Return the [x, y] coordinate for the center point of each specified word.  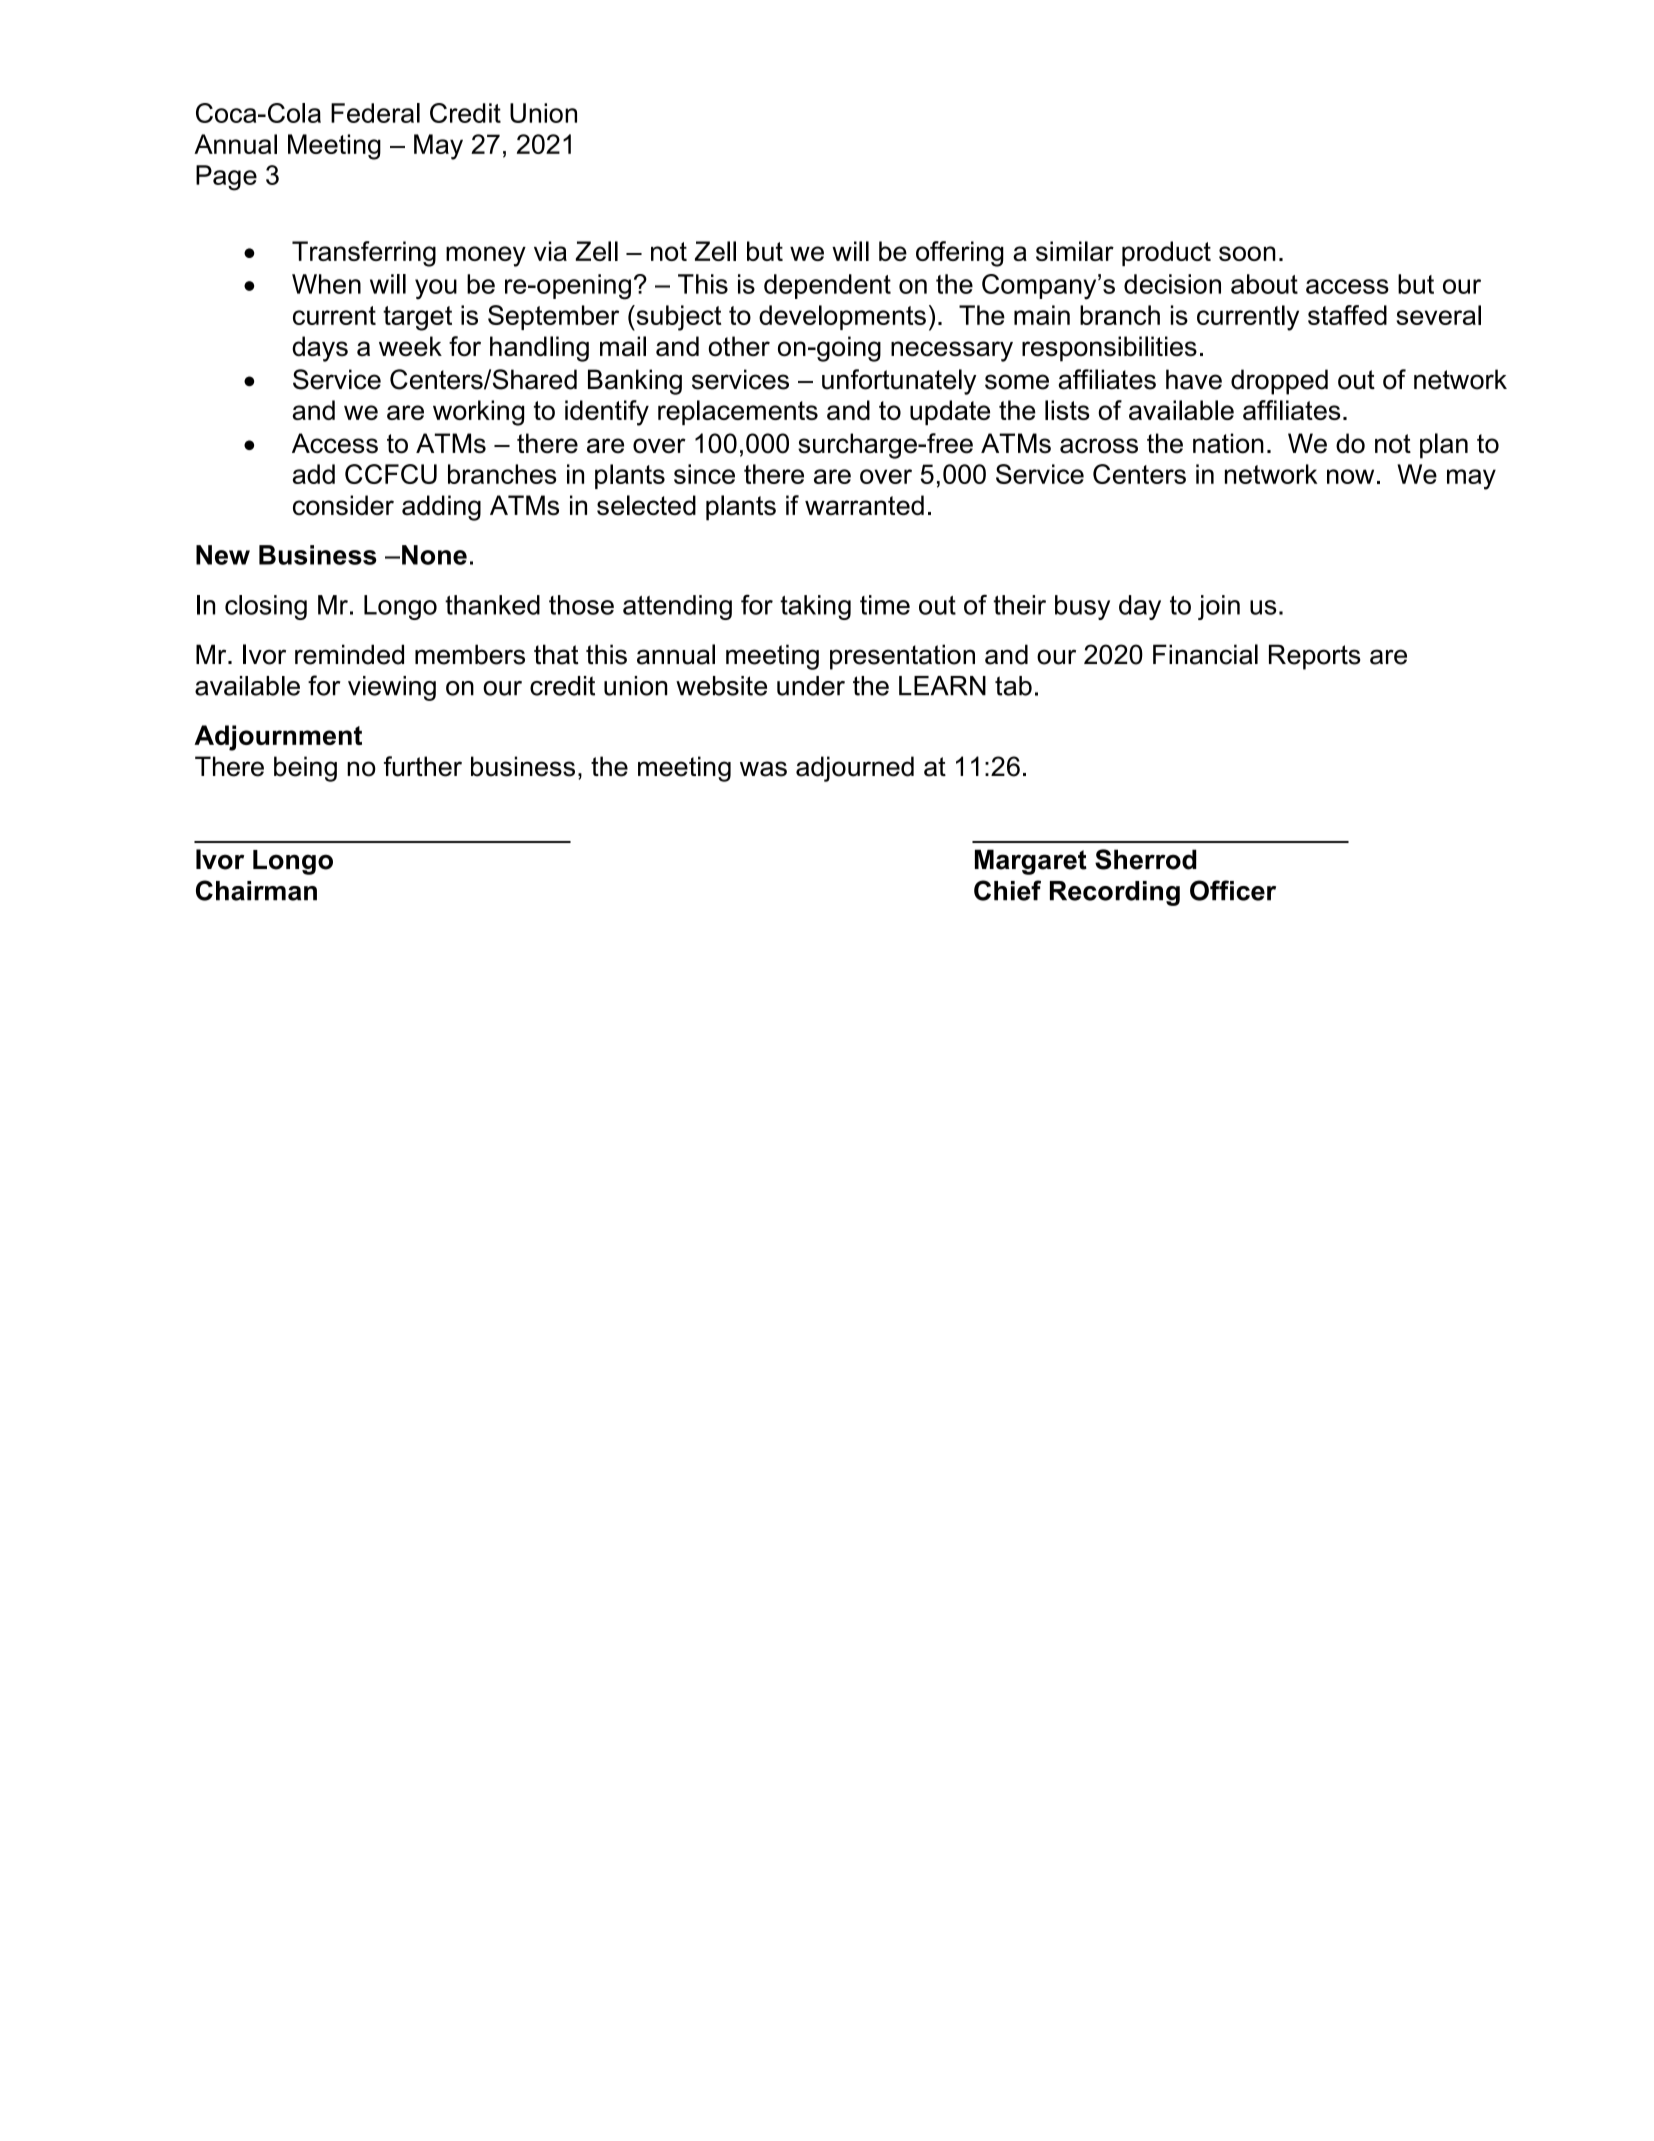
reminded [349, 654]
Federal [375, 113]
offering [960, 254]
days [320, 349]
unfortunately [899, 382]
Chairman [256, 890]
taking [815, 607]
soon [1247, 253]
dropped [1279, 382]
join [1219, 607]
